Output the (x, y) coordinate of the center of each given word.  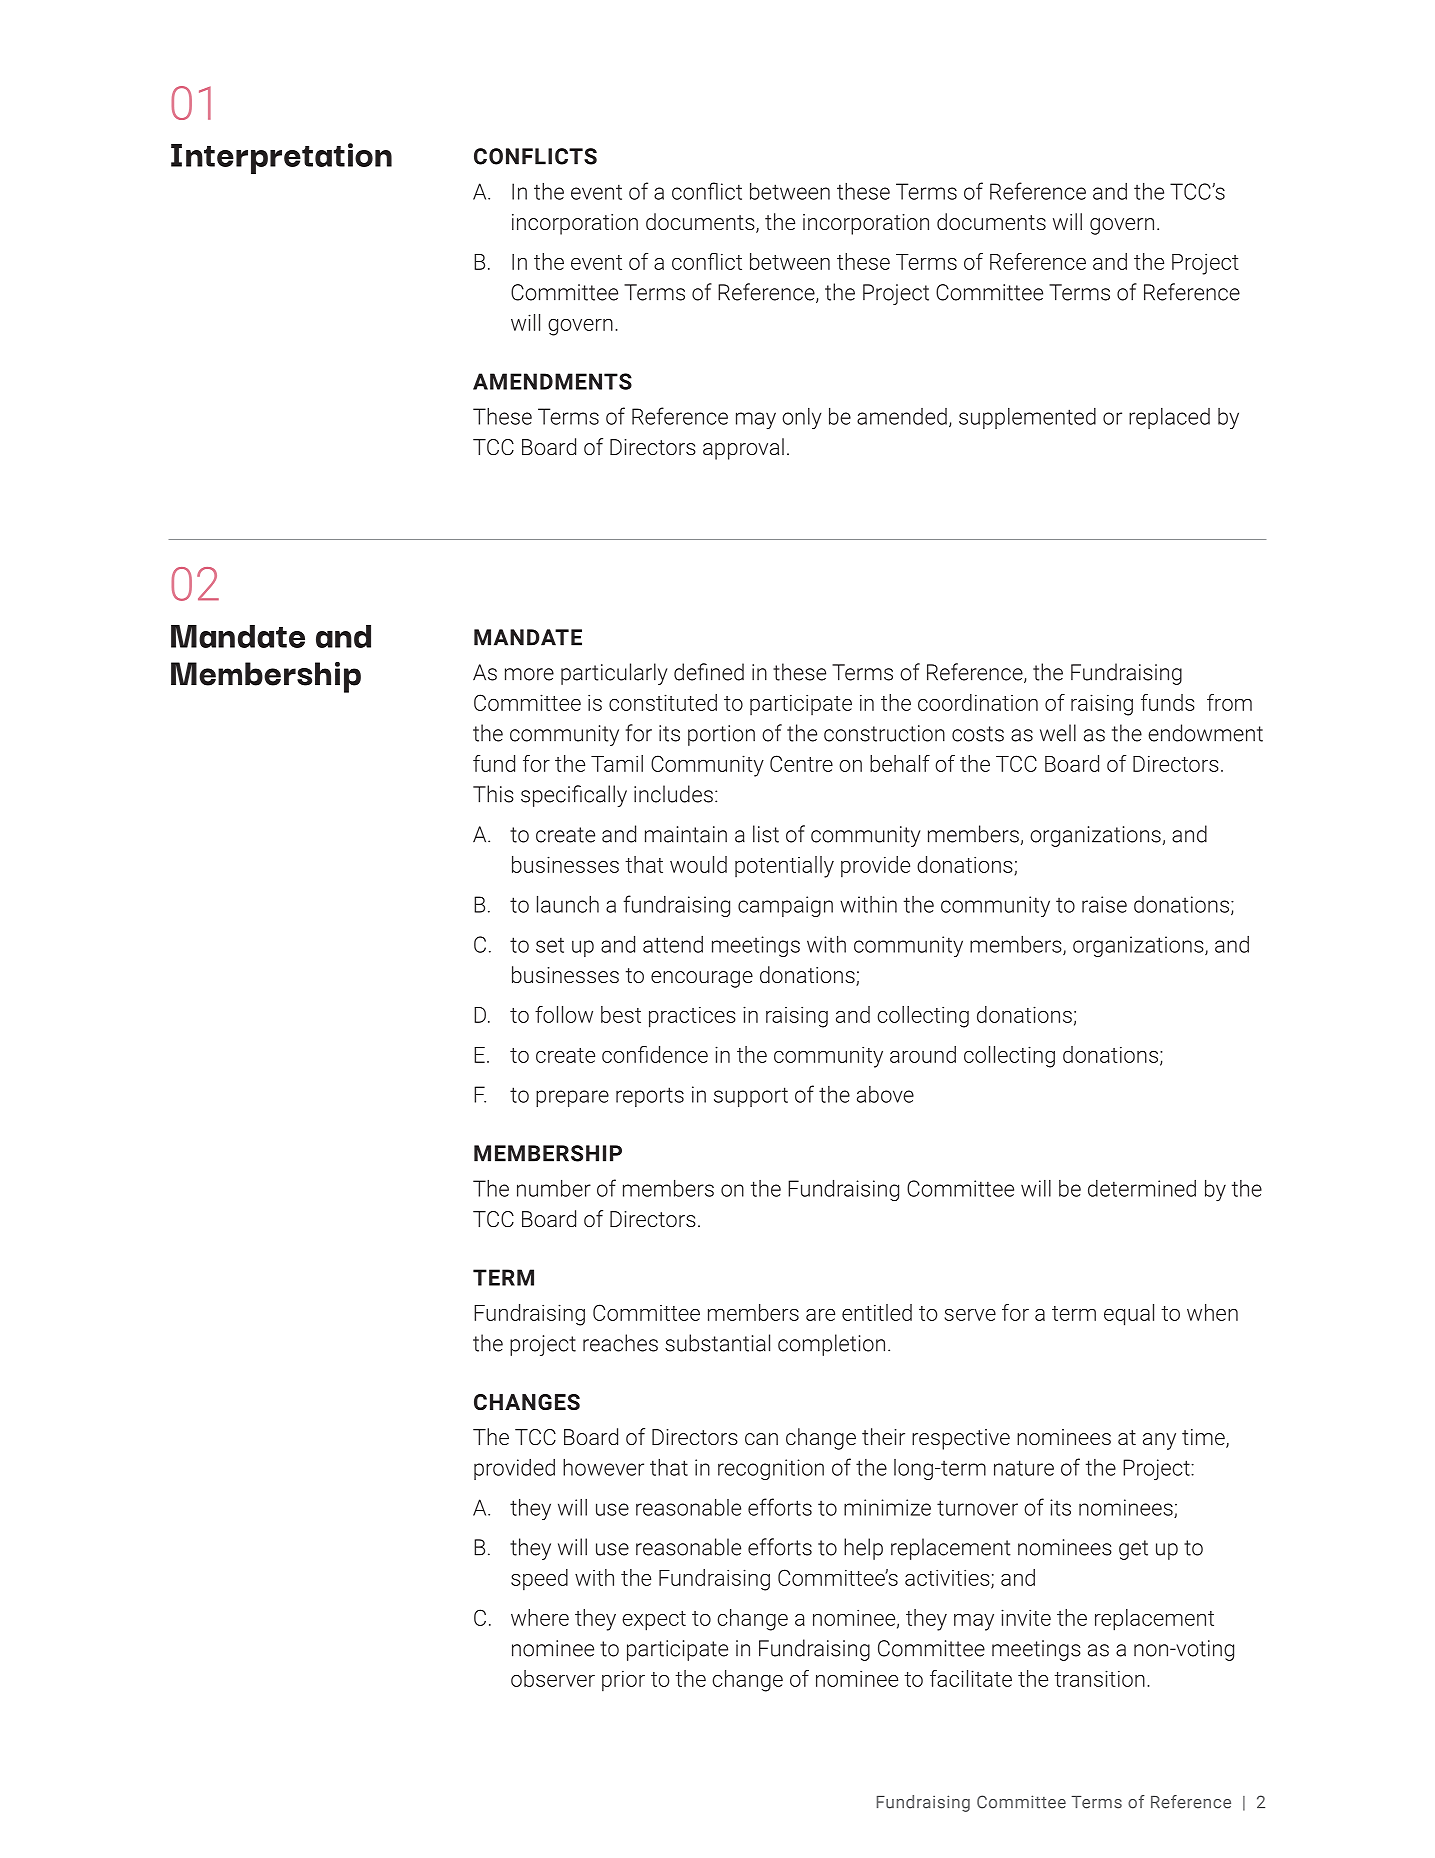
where (540, 1617)
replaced (1169, 418)
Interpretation (281, 158)
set (550, 945)
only (802, 418)
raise (1104, 904)
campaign (785, 906)
